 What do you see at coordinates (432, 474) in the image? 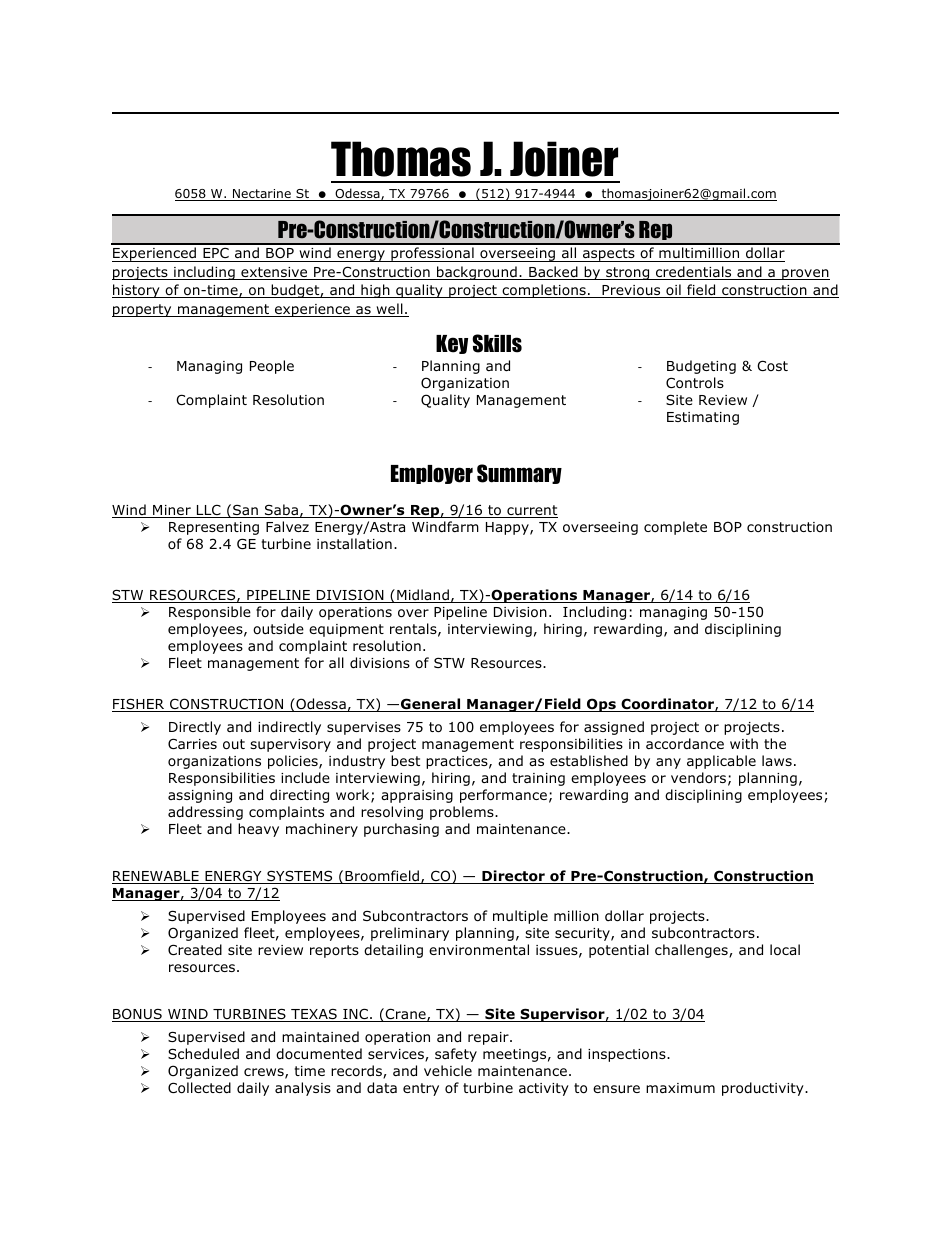
I see `Employer` at bounding box center [432, 474].
